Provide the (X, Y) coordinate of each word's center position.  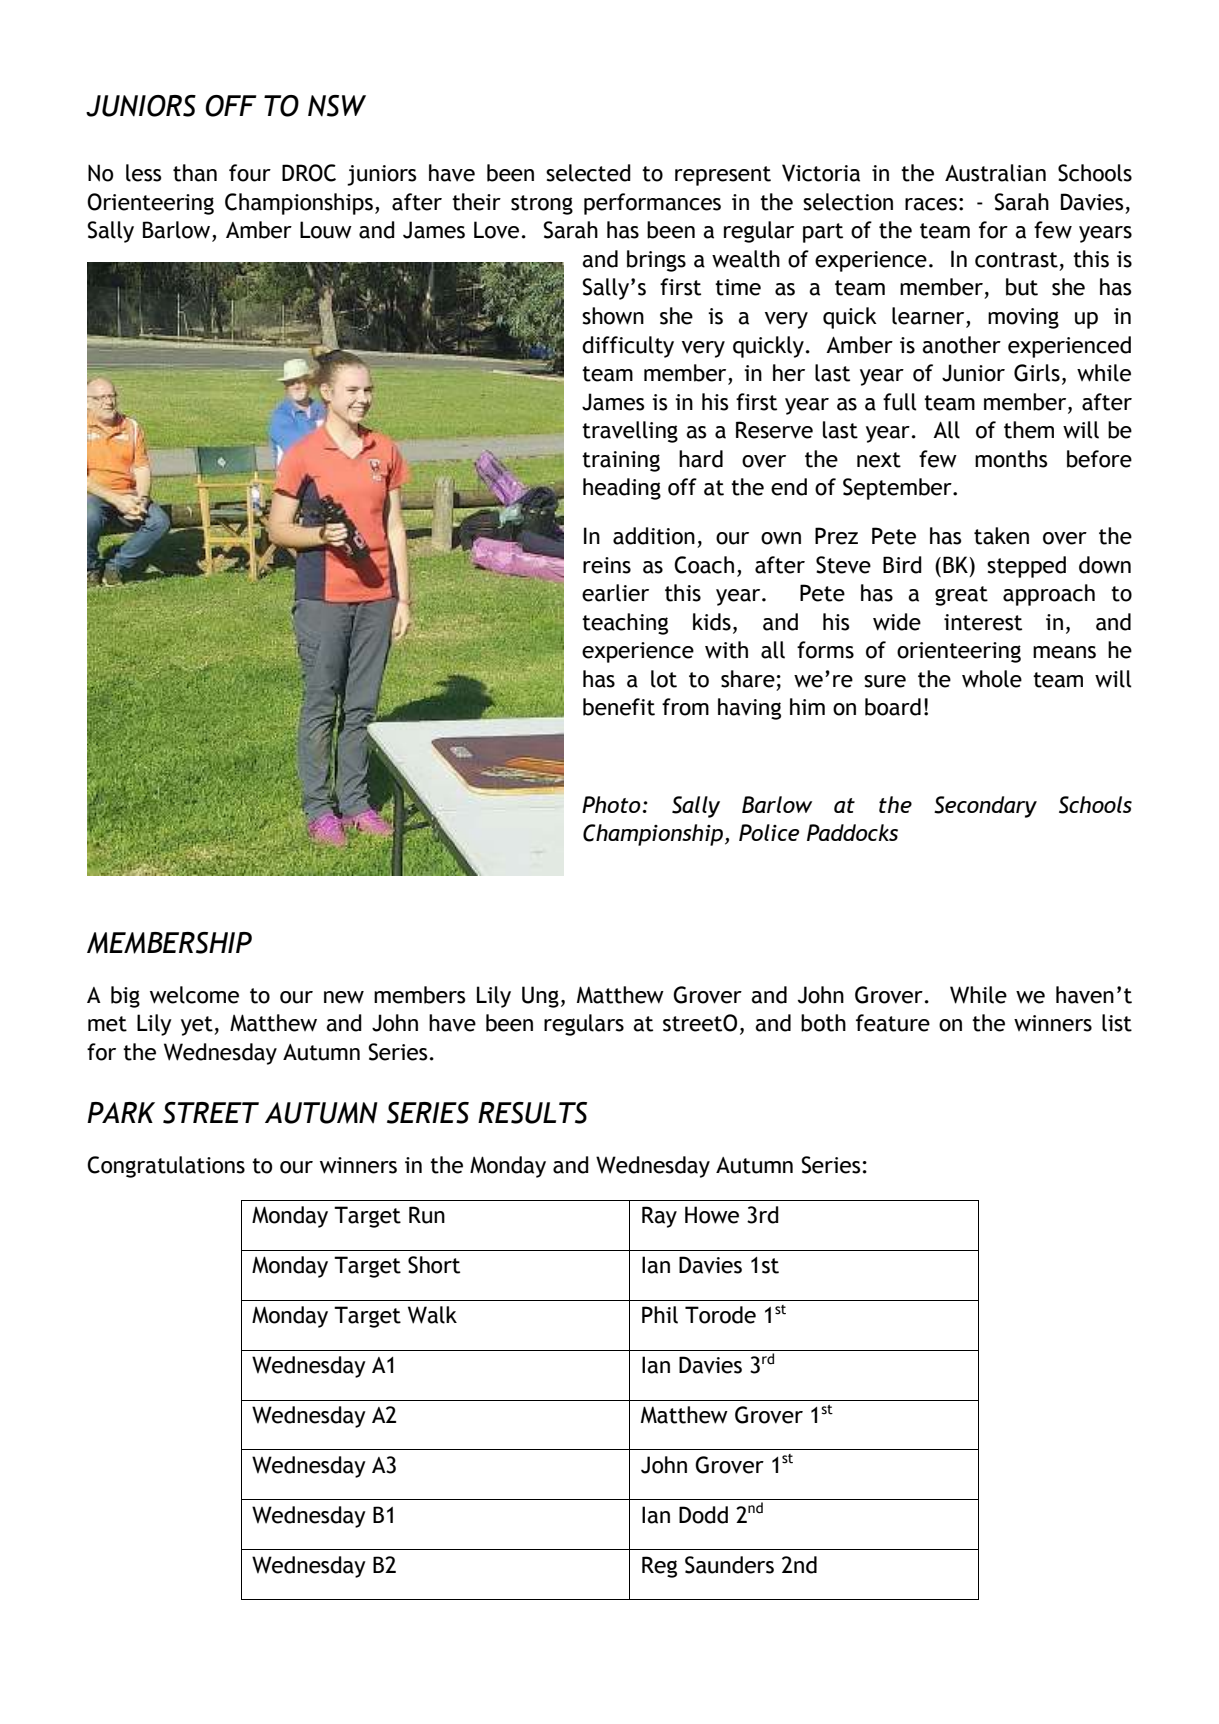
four (250, 173)
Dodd (703, 1515)
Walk (432, 1315)
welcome (194, 995)
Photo (611, 804)
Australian (995, 173)
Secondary (985, 807)
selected (588, 173)
